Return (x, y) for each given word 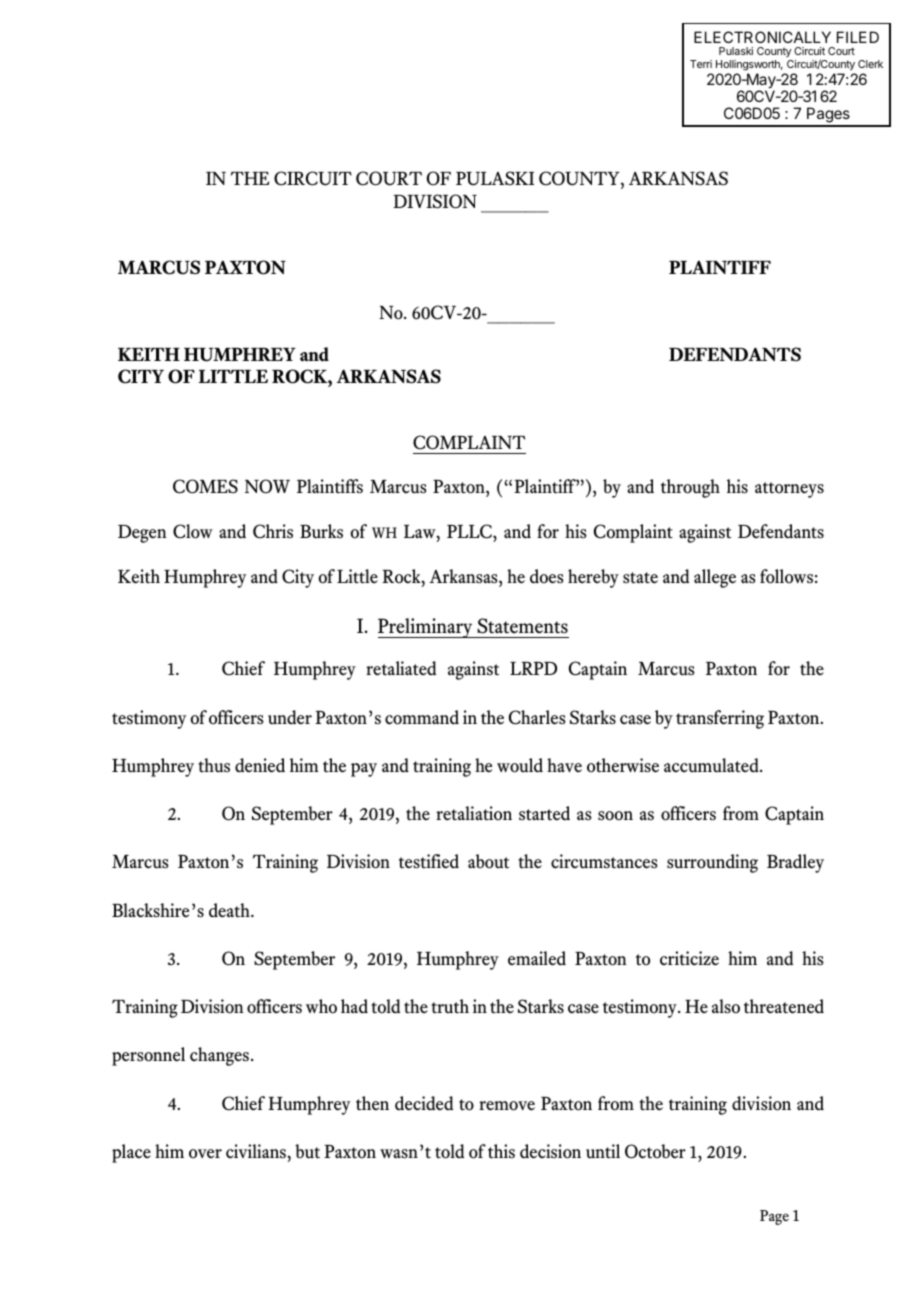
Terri (701, 64)
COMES (205, 486)
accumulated (712, 765)
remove (507, 1106)
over (205, 1154)
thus (214, 765)
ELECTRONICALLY (762, 37)
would (520, 765)
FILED (858, 37)
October (655, 1151)
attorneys (789, 490)
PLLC (470, 531)
